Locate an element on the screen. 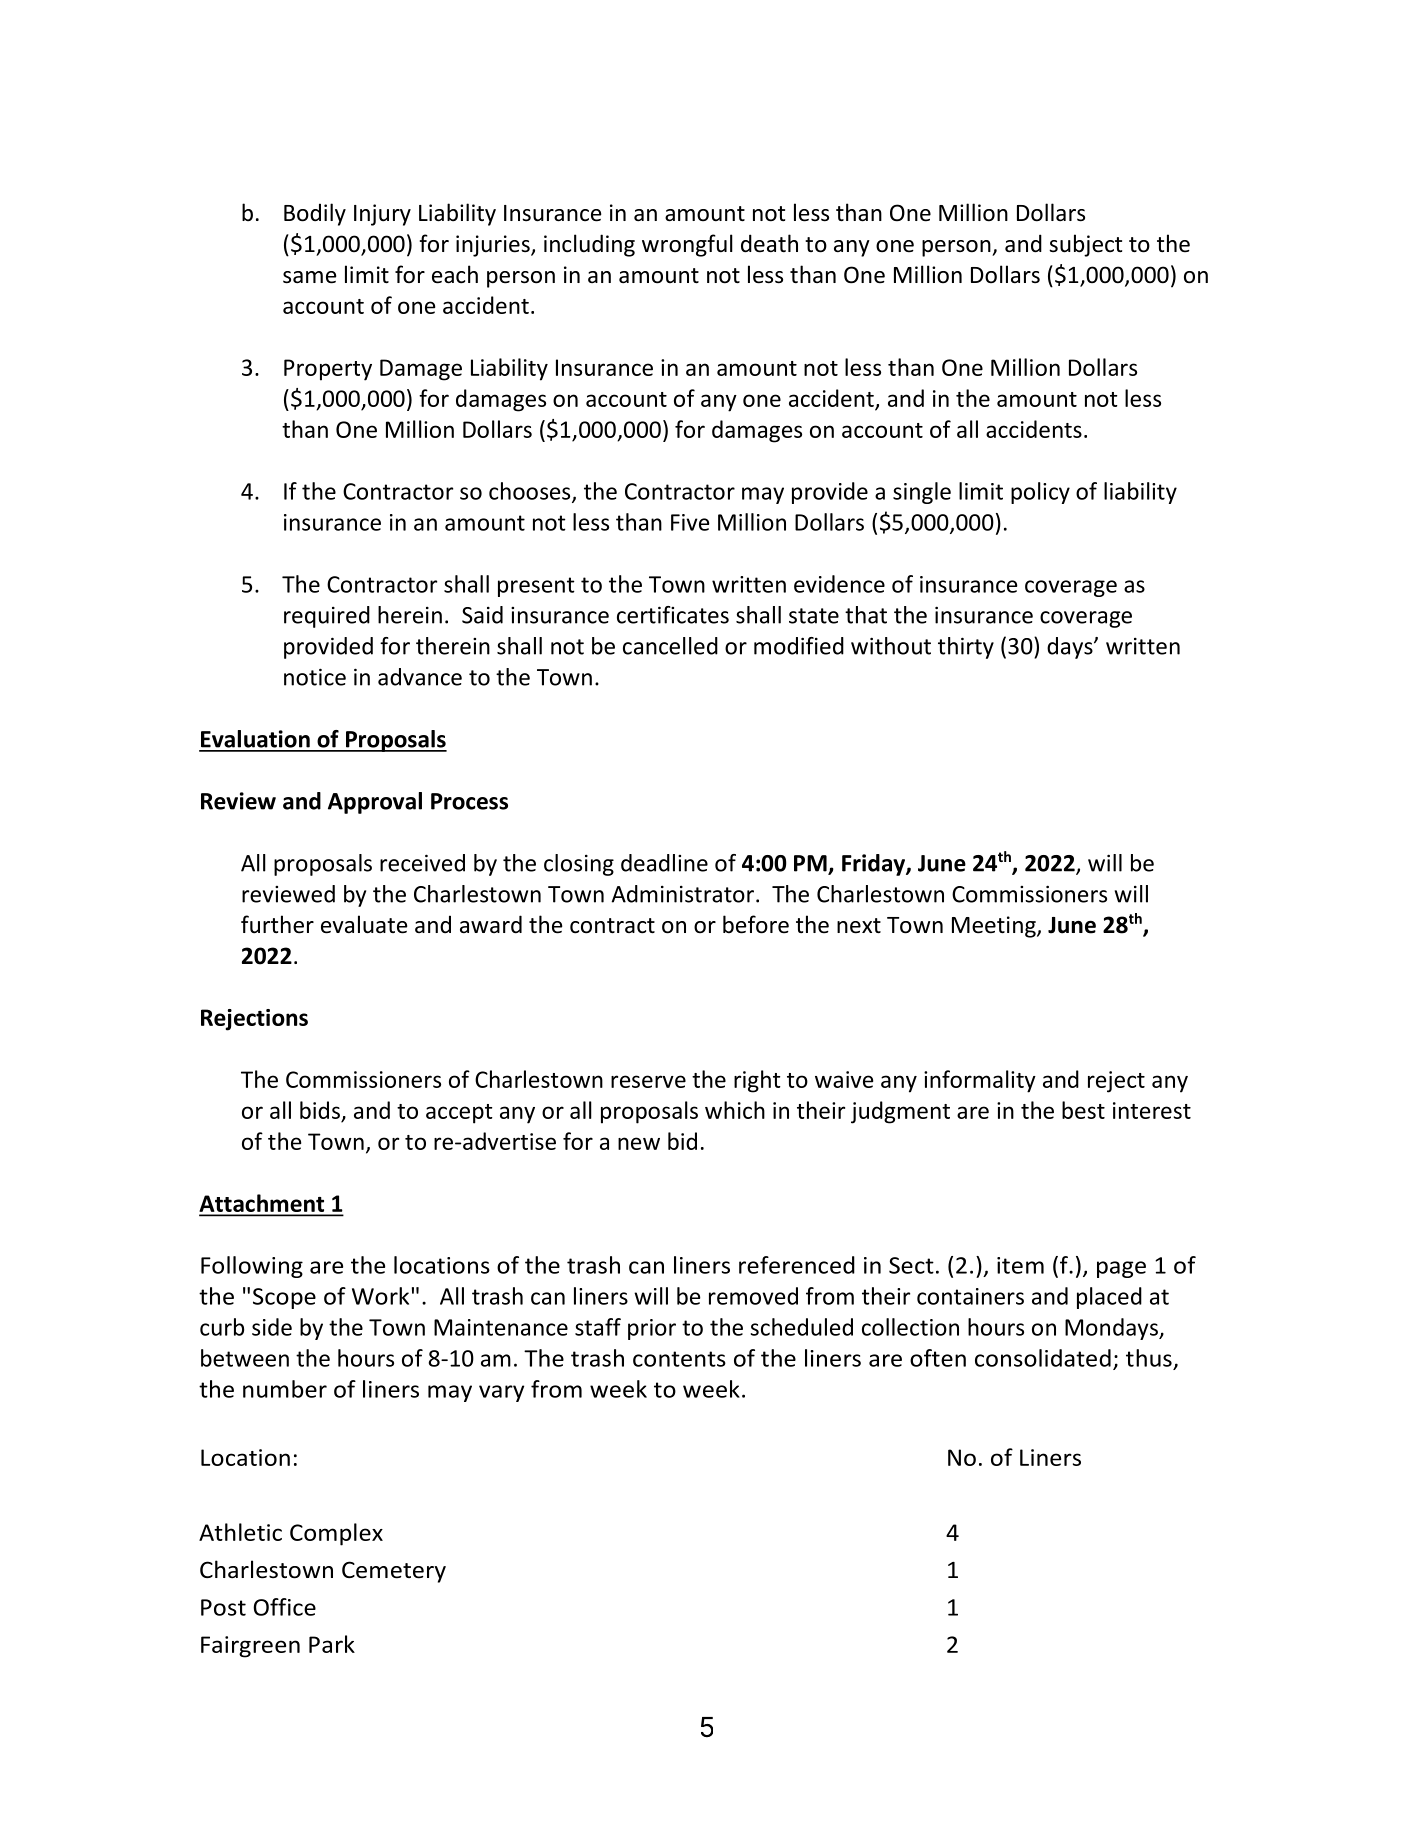 This screenshot has width=1411, height=1826. Meeting is located at coordinates (995, 927).
